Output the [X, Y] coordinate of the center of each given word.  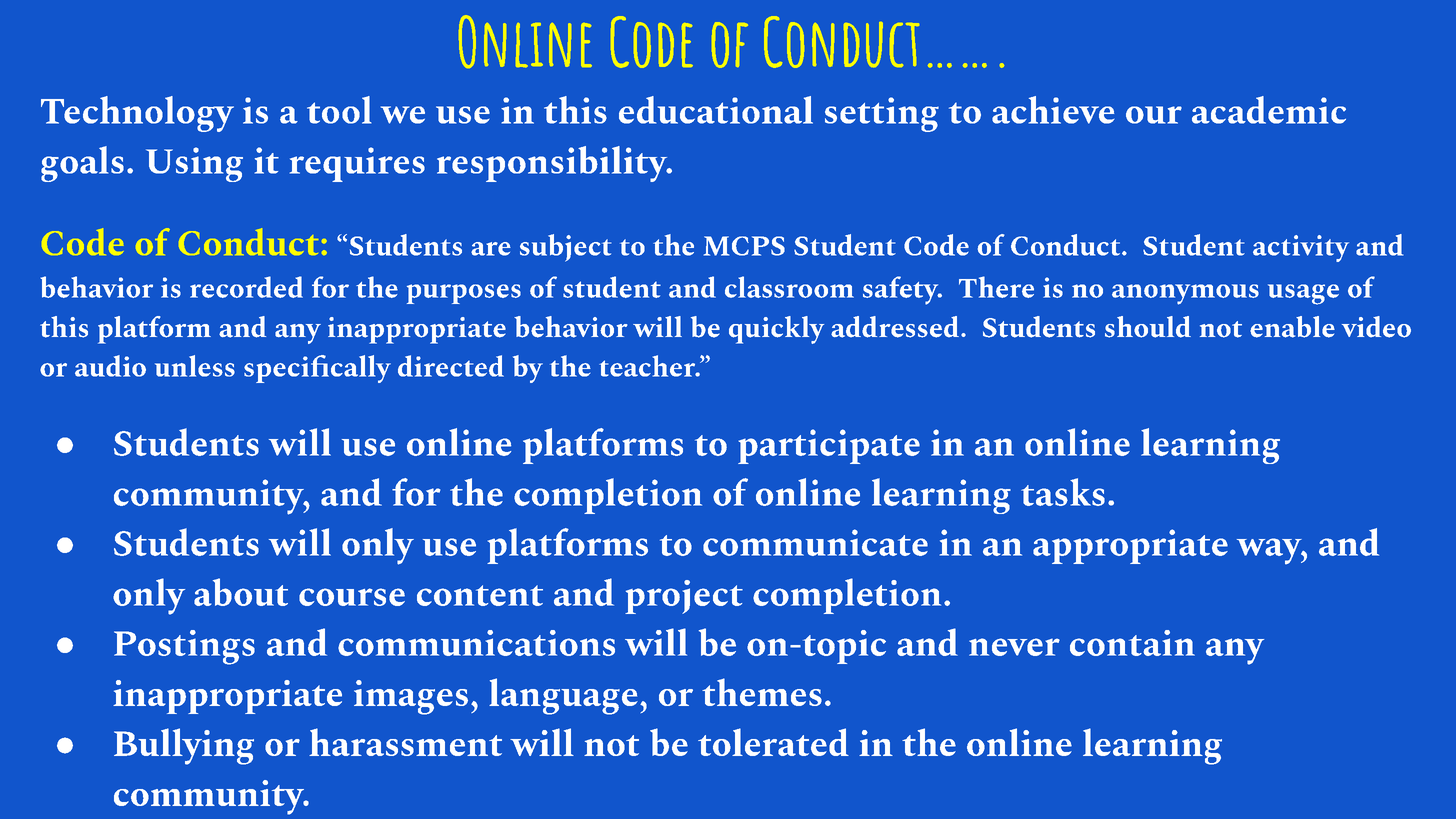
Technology [137, 114]
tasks [1063, 492]
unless [195, 366]
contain [1132, 643]
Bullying [184, 746]
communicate [815, 542]
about [241, 592]
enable [1292, 327]
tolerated [773, 742]
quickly [776, 330]
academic [1269, 110]
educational [716, 110]
